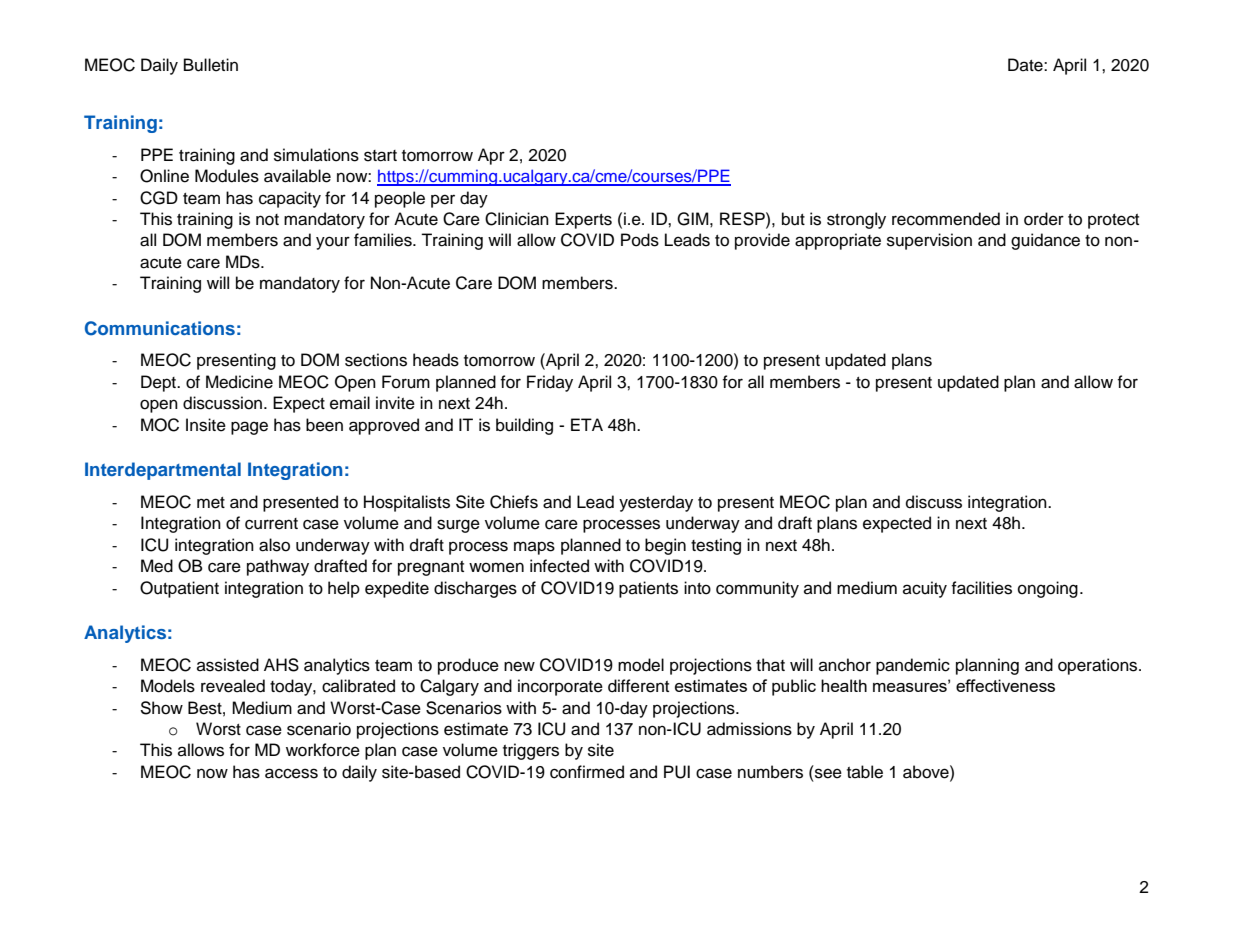  I want to click on begin, so click(665, 546).
